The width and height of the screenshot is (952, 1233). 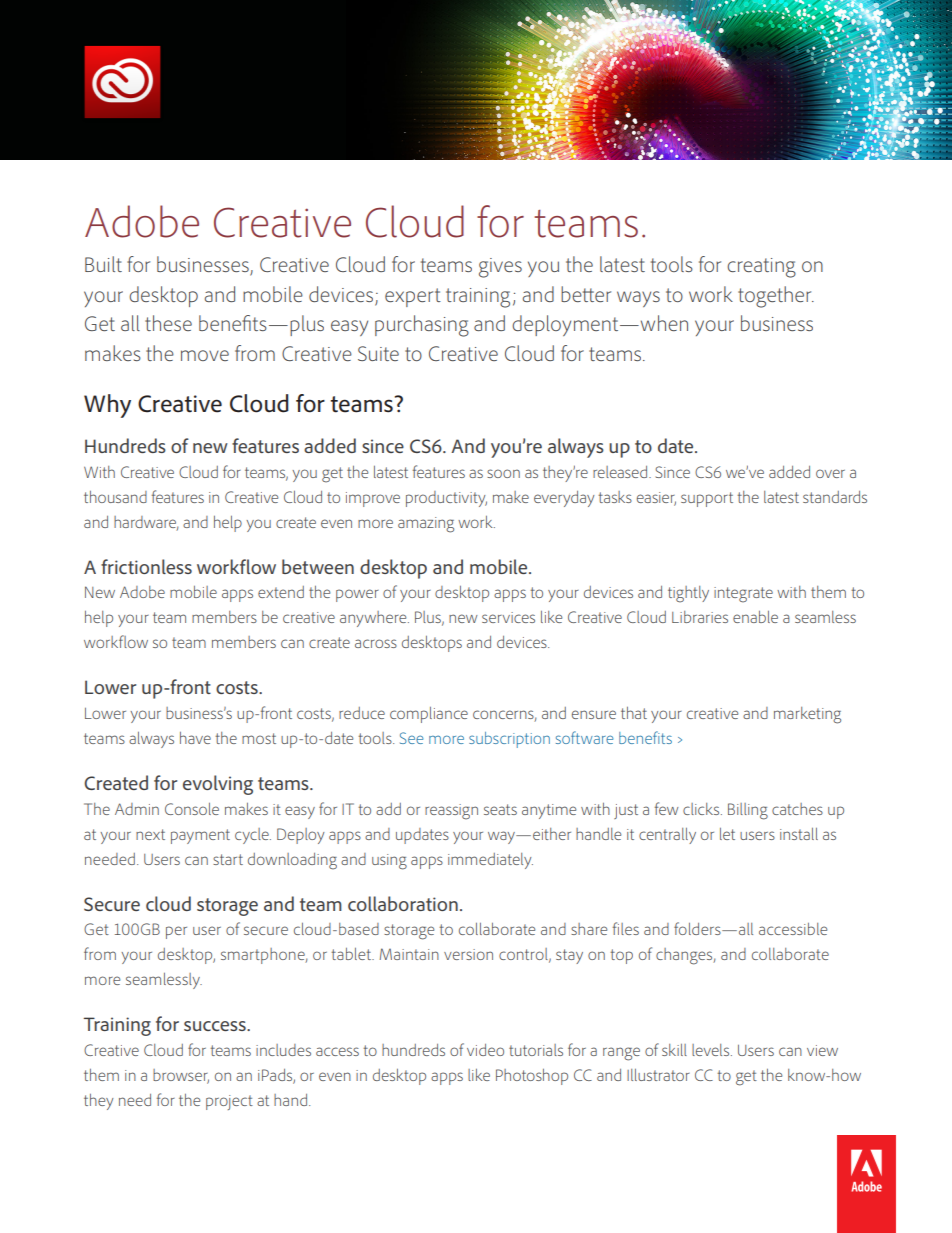 What do you see at coordinates (807, 715) in the screenshot?
I see `marketing` at bounding box center [807, 715].
